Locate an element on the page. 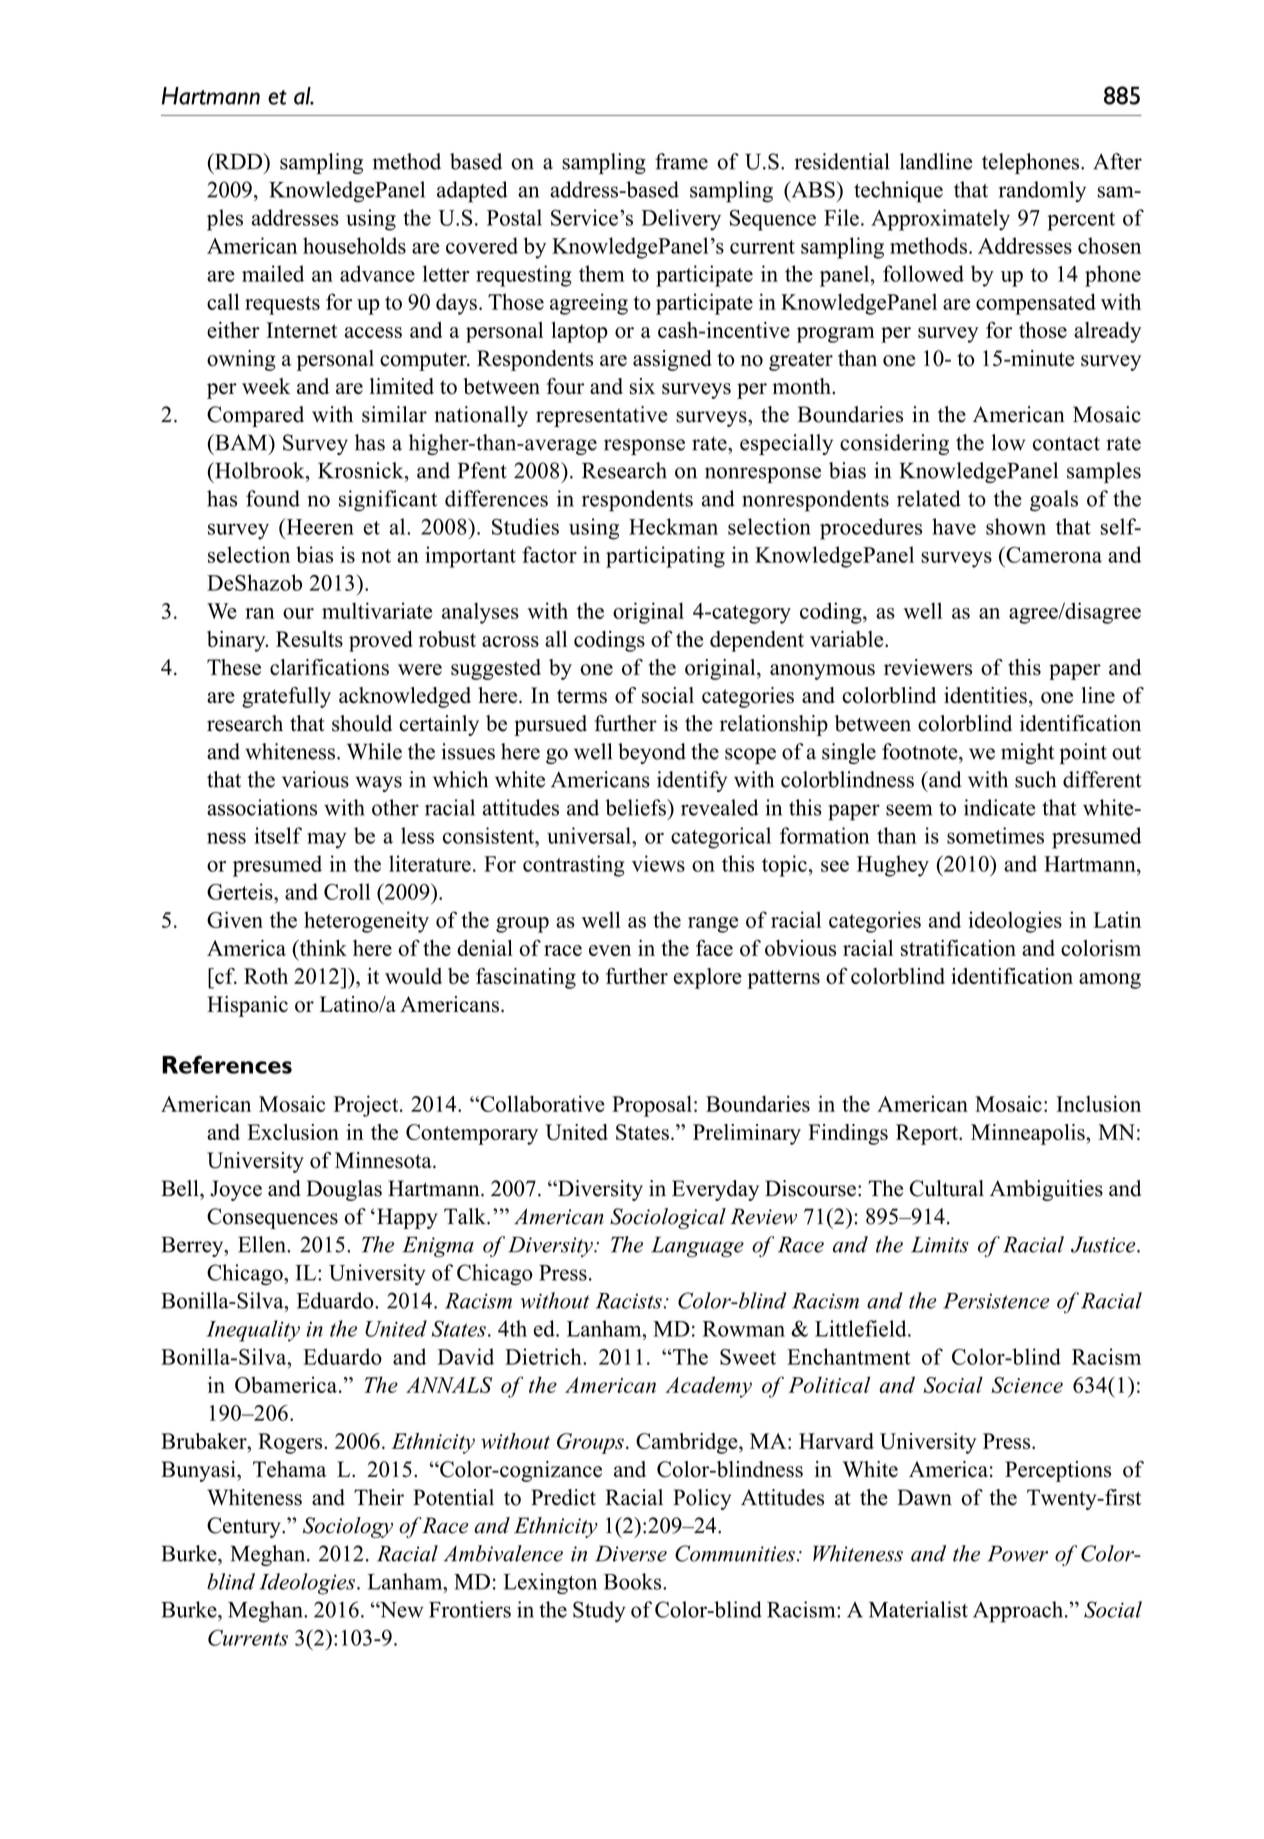  identities is located at coordinates (985, 695).
